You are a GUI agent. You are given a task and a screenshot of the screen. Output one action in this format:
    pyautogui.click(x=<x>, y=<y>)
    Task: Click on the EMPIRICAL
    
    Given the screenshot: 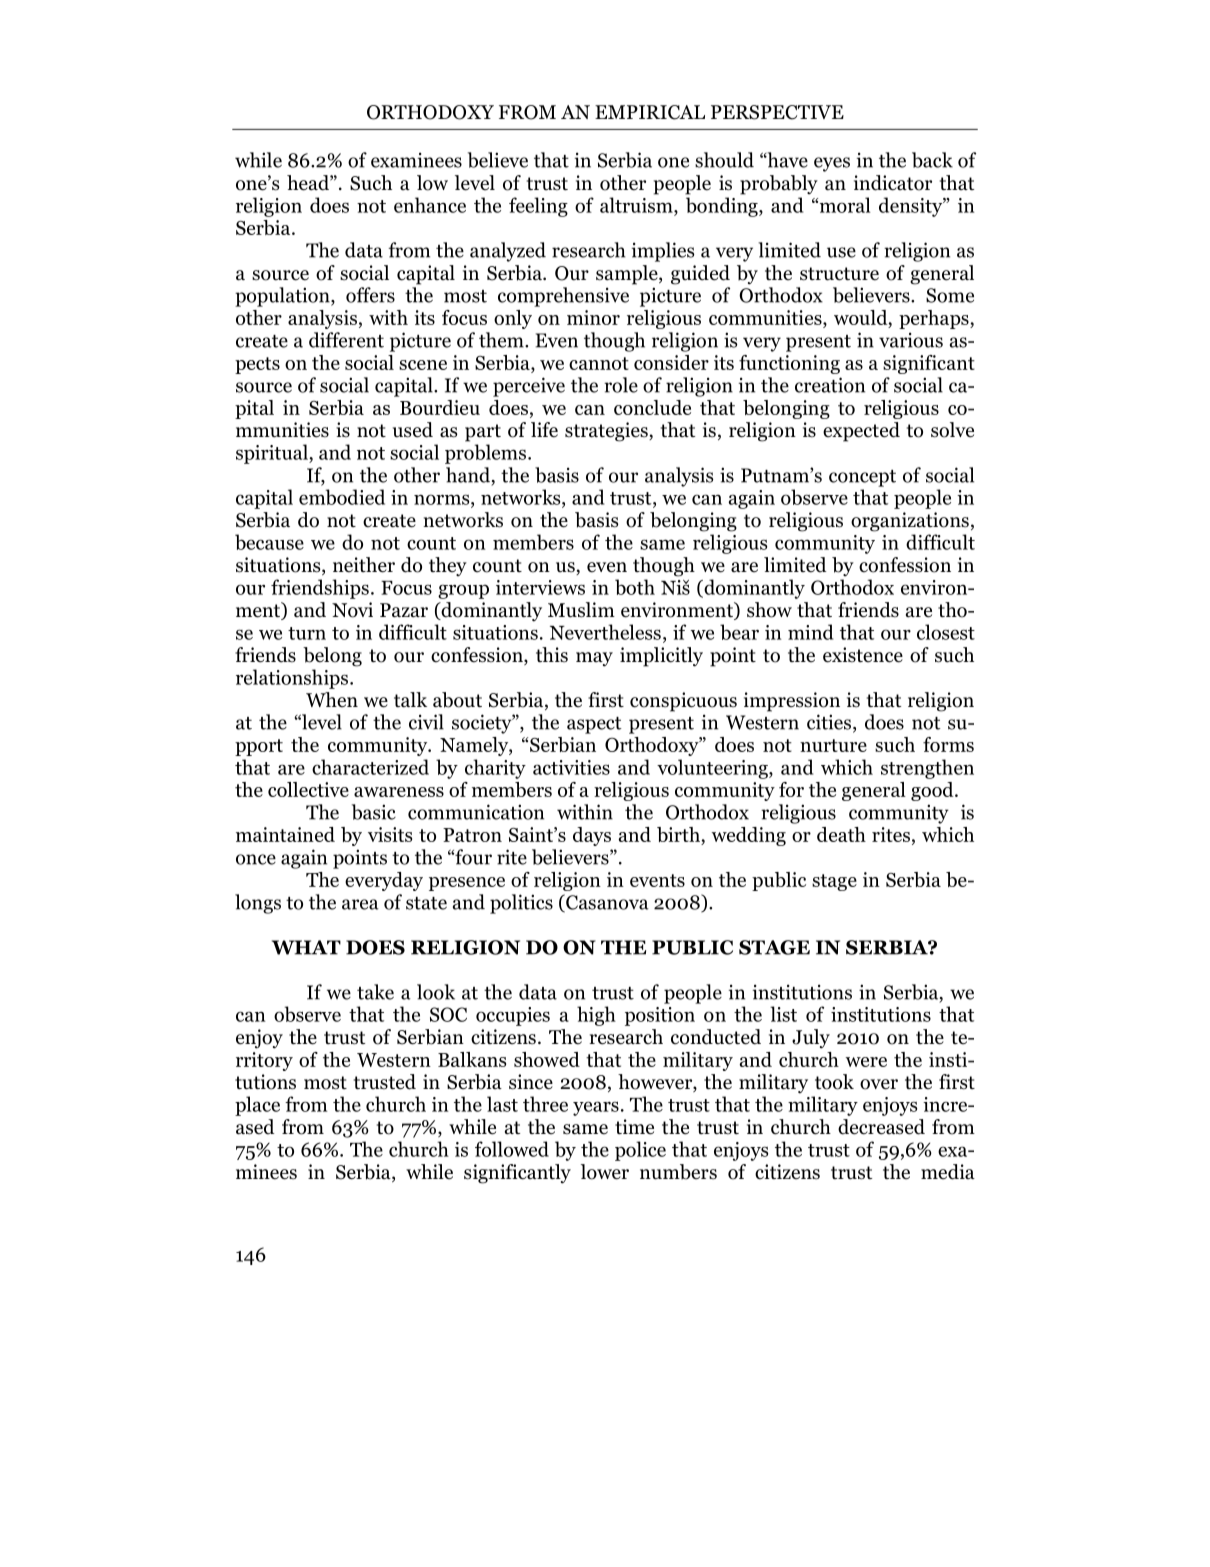 What is the action you would take?
    pyautogui.click(x=650, y=112)
